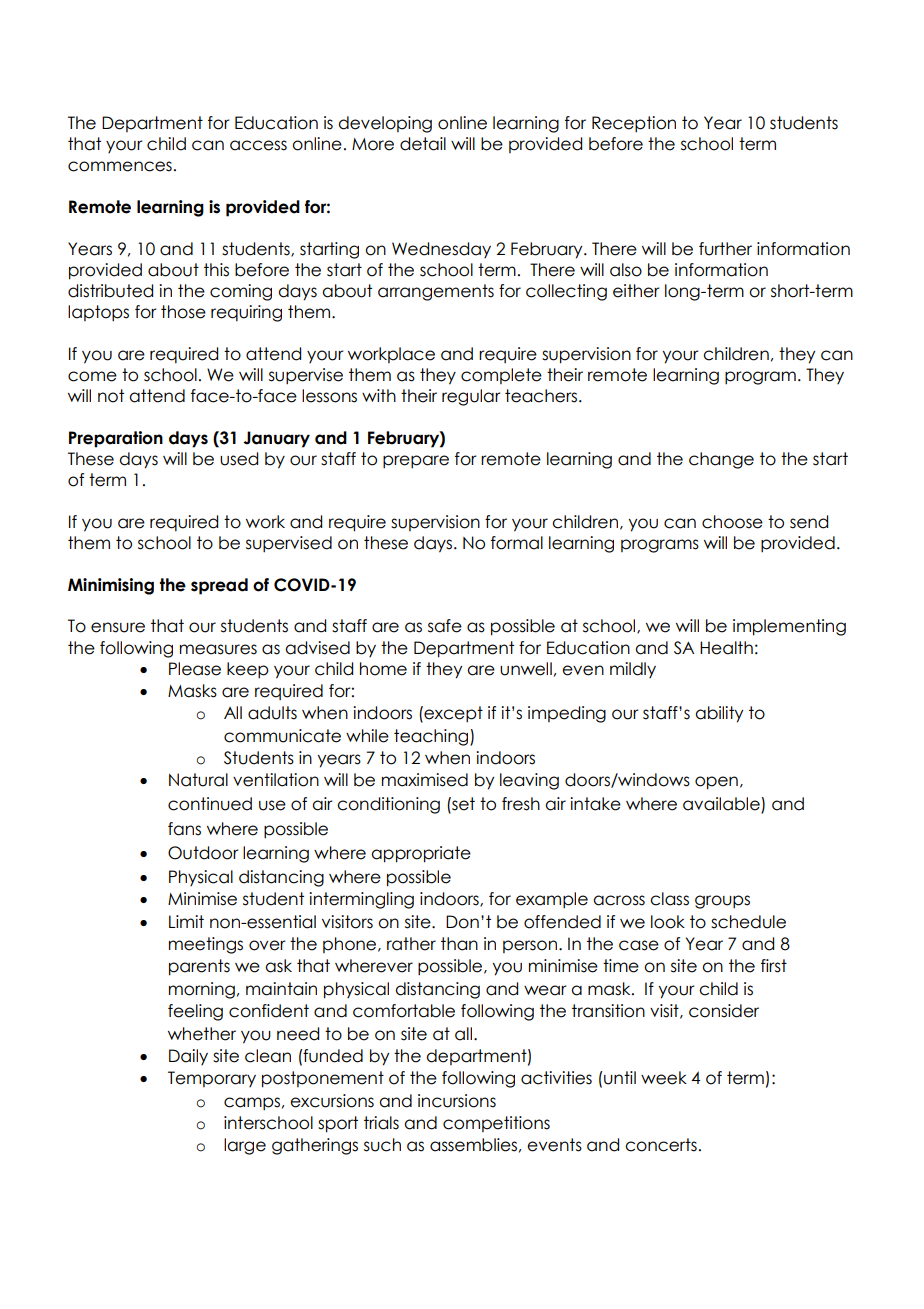 The height and width of the screenshot is (1309, 924). I want to click on concerts, so click(661, 1145).
